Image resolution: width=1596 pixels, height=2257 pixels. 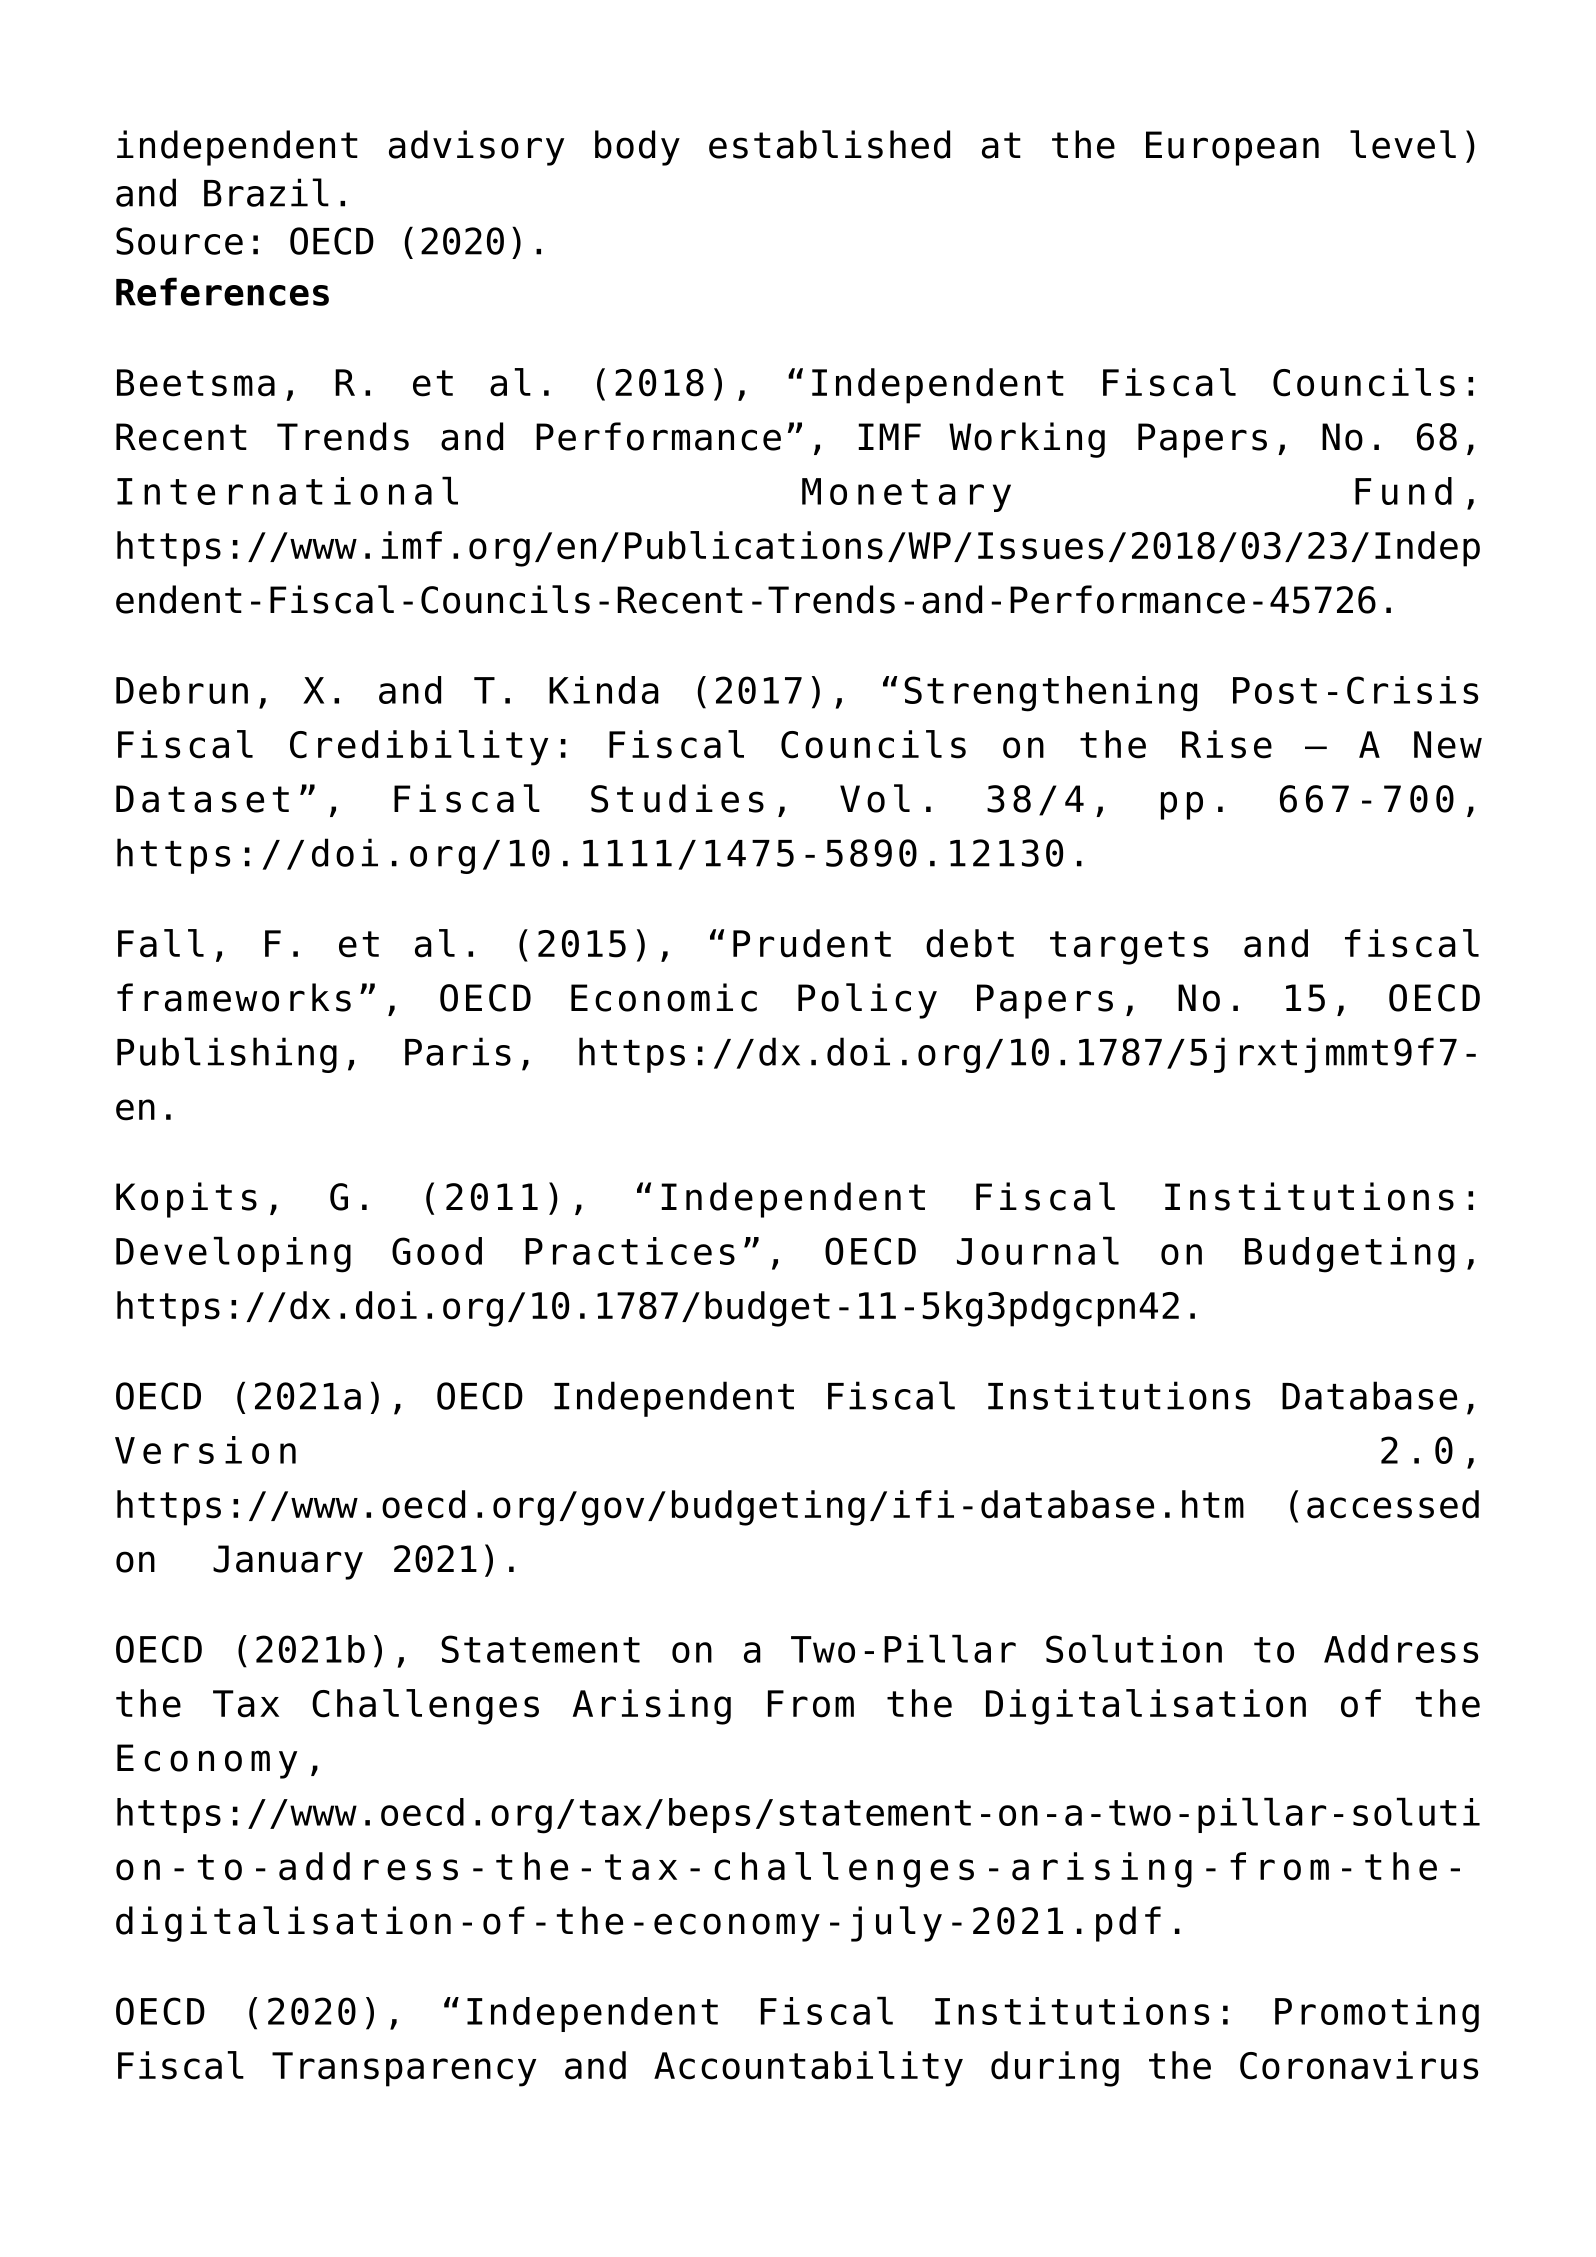 What do you see at coordinates (266, 192) in the screenshot?
I see `Brazil` at bounding box center [266, 192].
